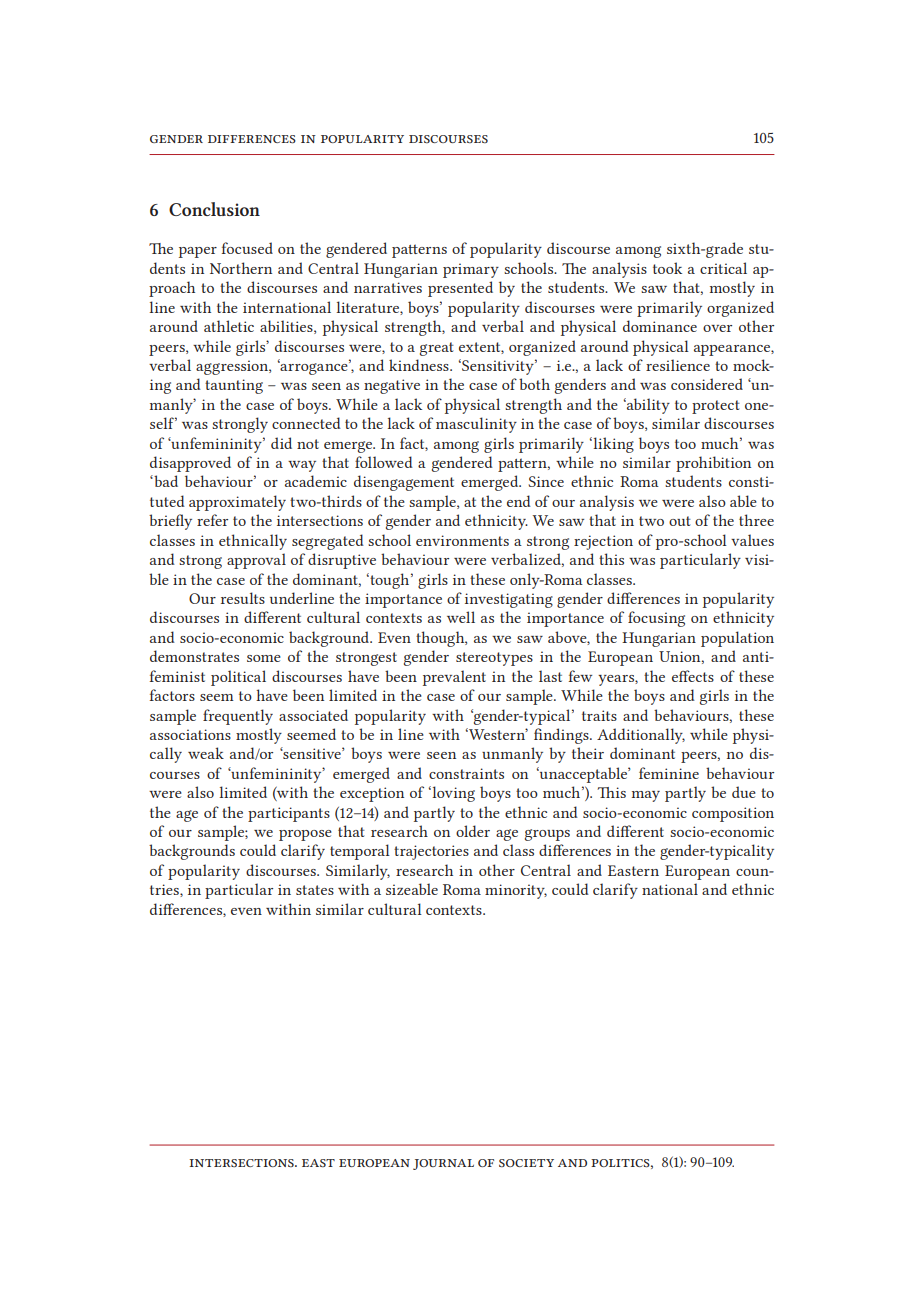 This page has width=924, height=1308. Describe the element at coordinates (473, 831) in the page. I see `older` at that location.
